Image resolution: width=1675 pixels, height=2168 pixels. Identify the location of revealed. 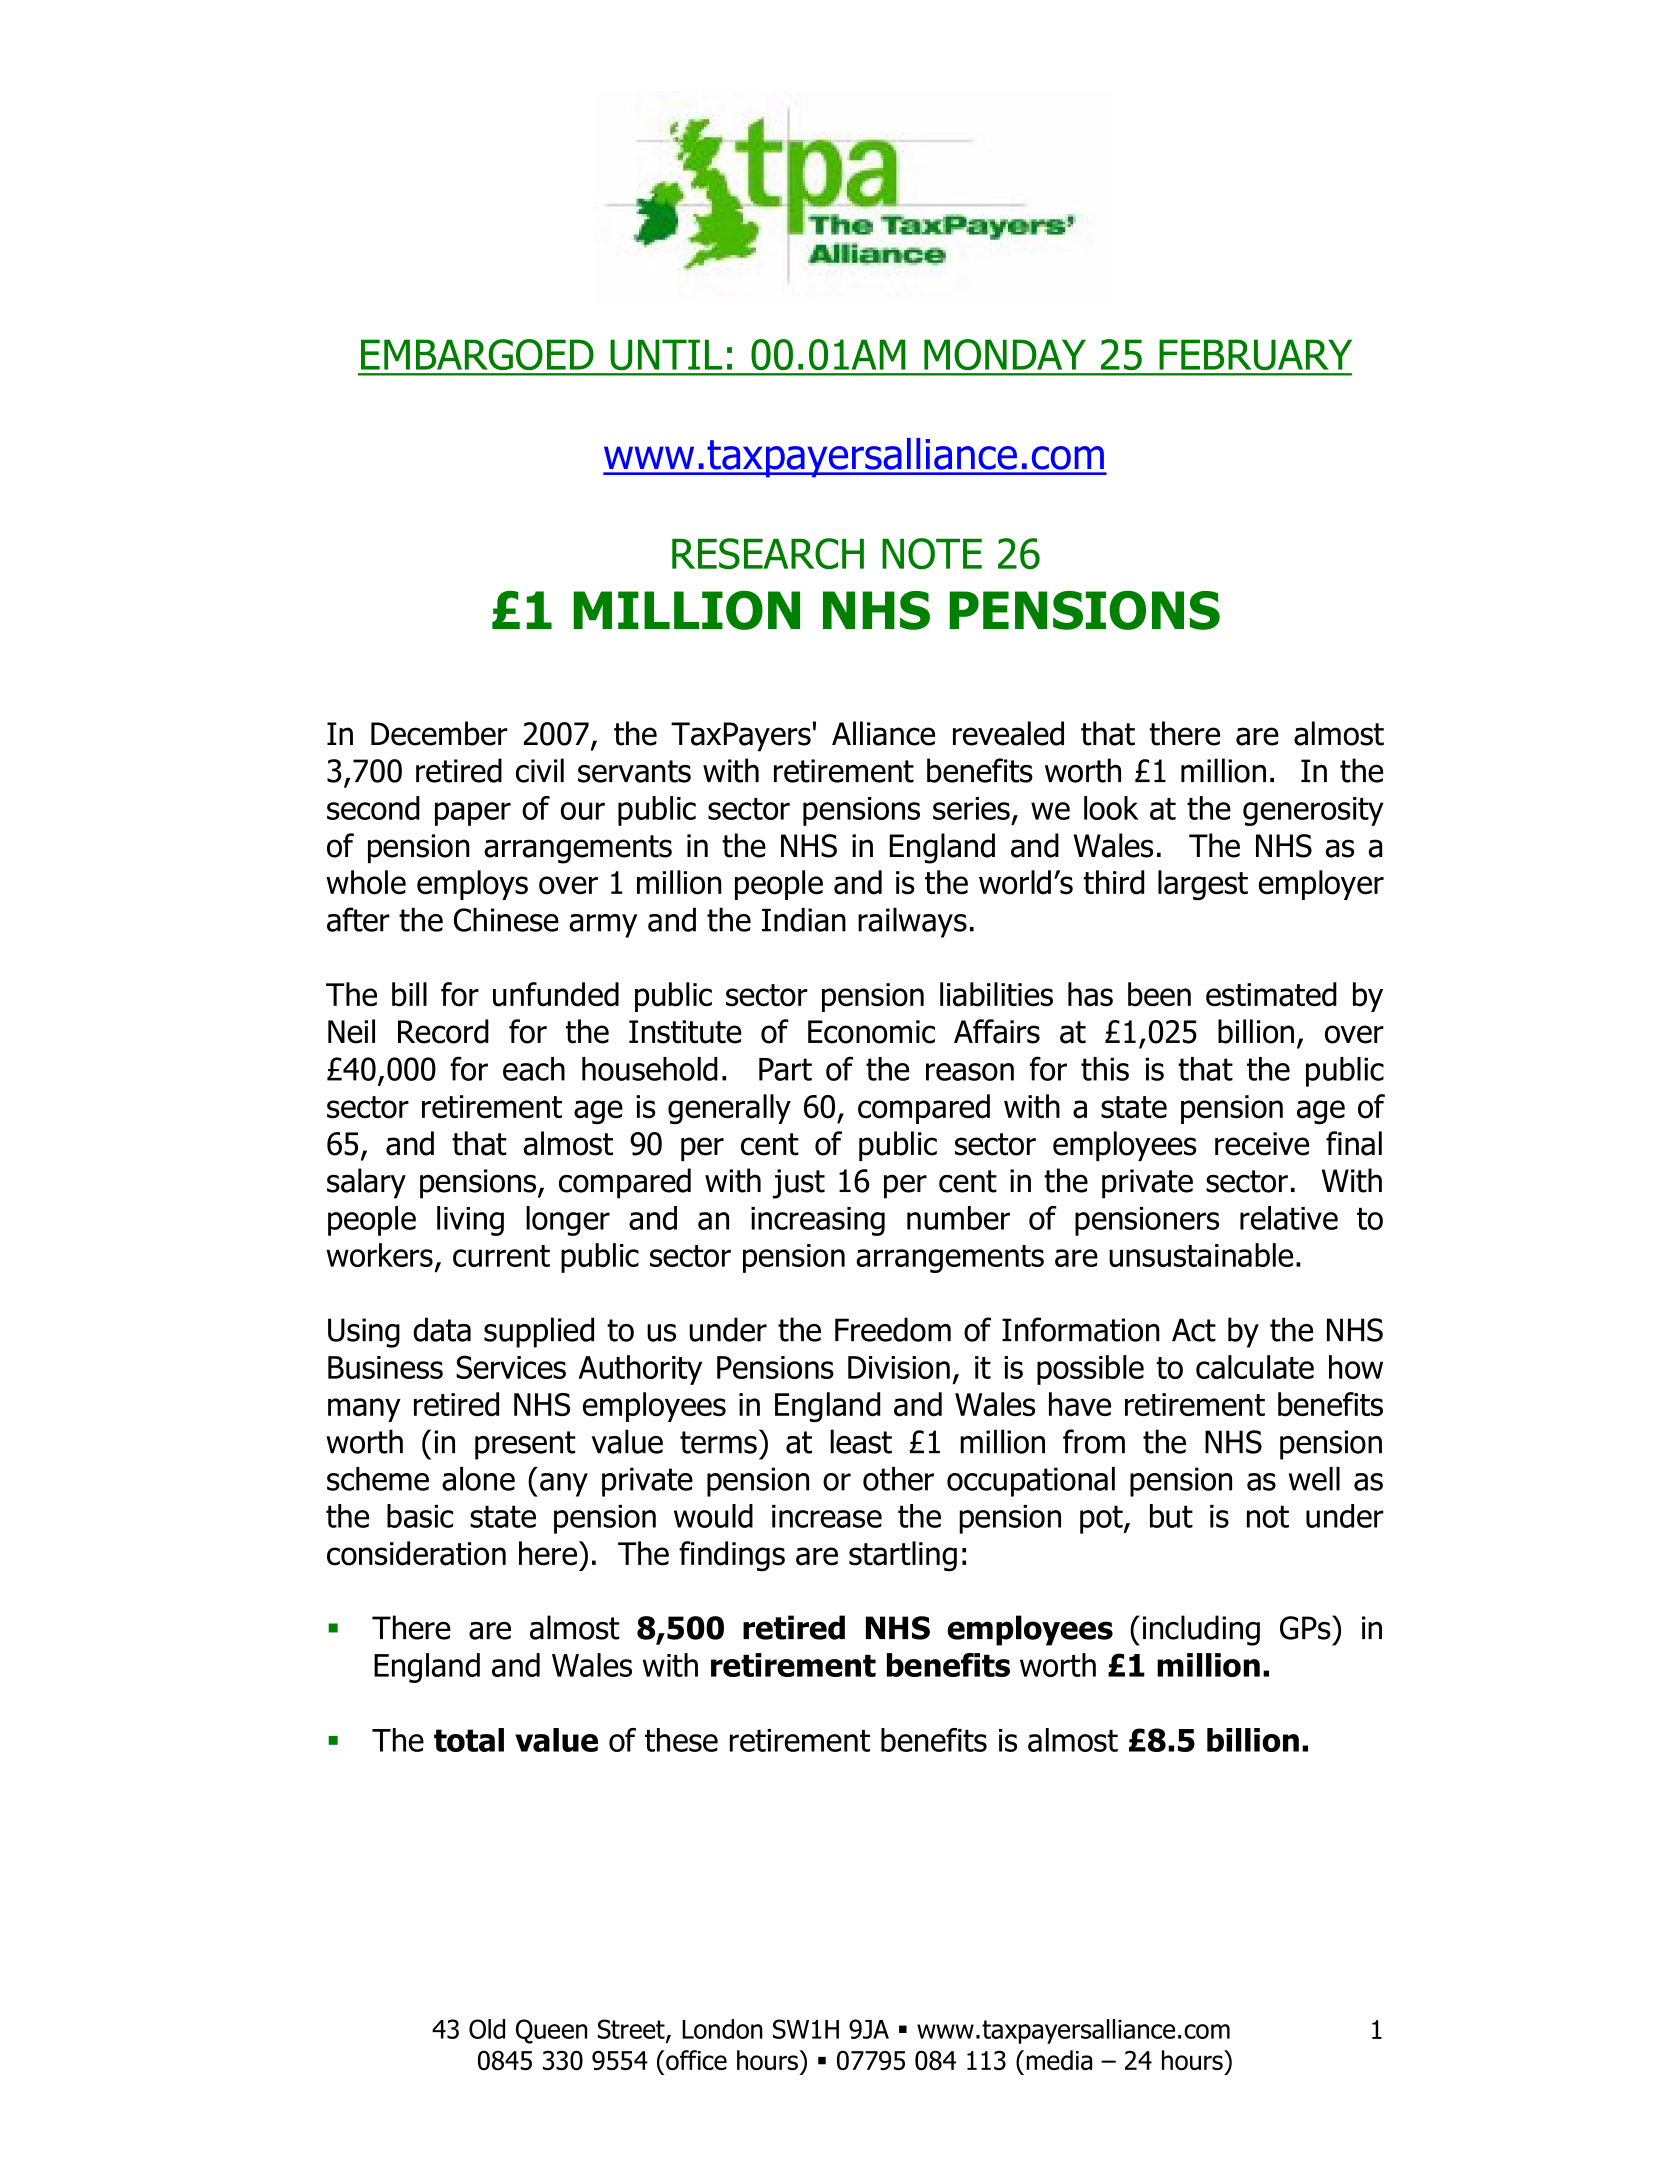
(1008, 733).
